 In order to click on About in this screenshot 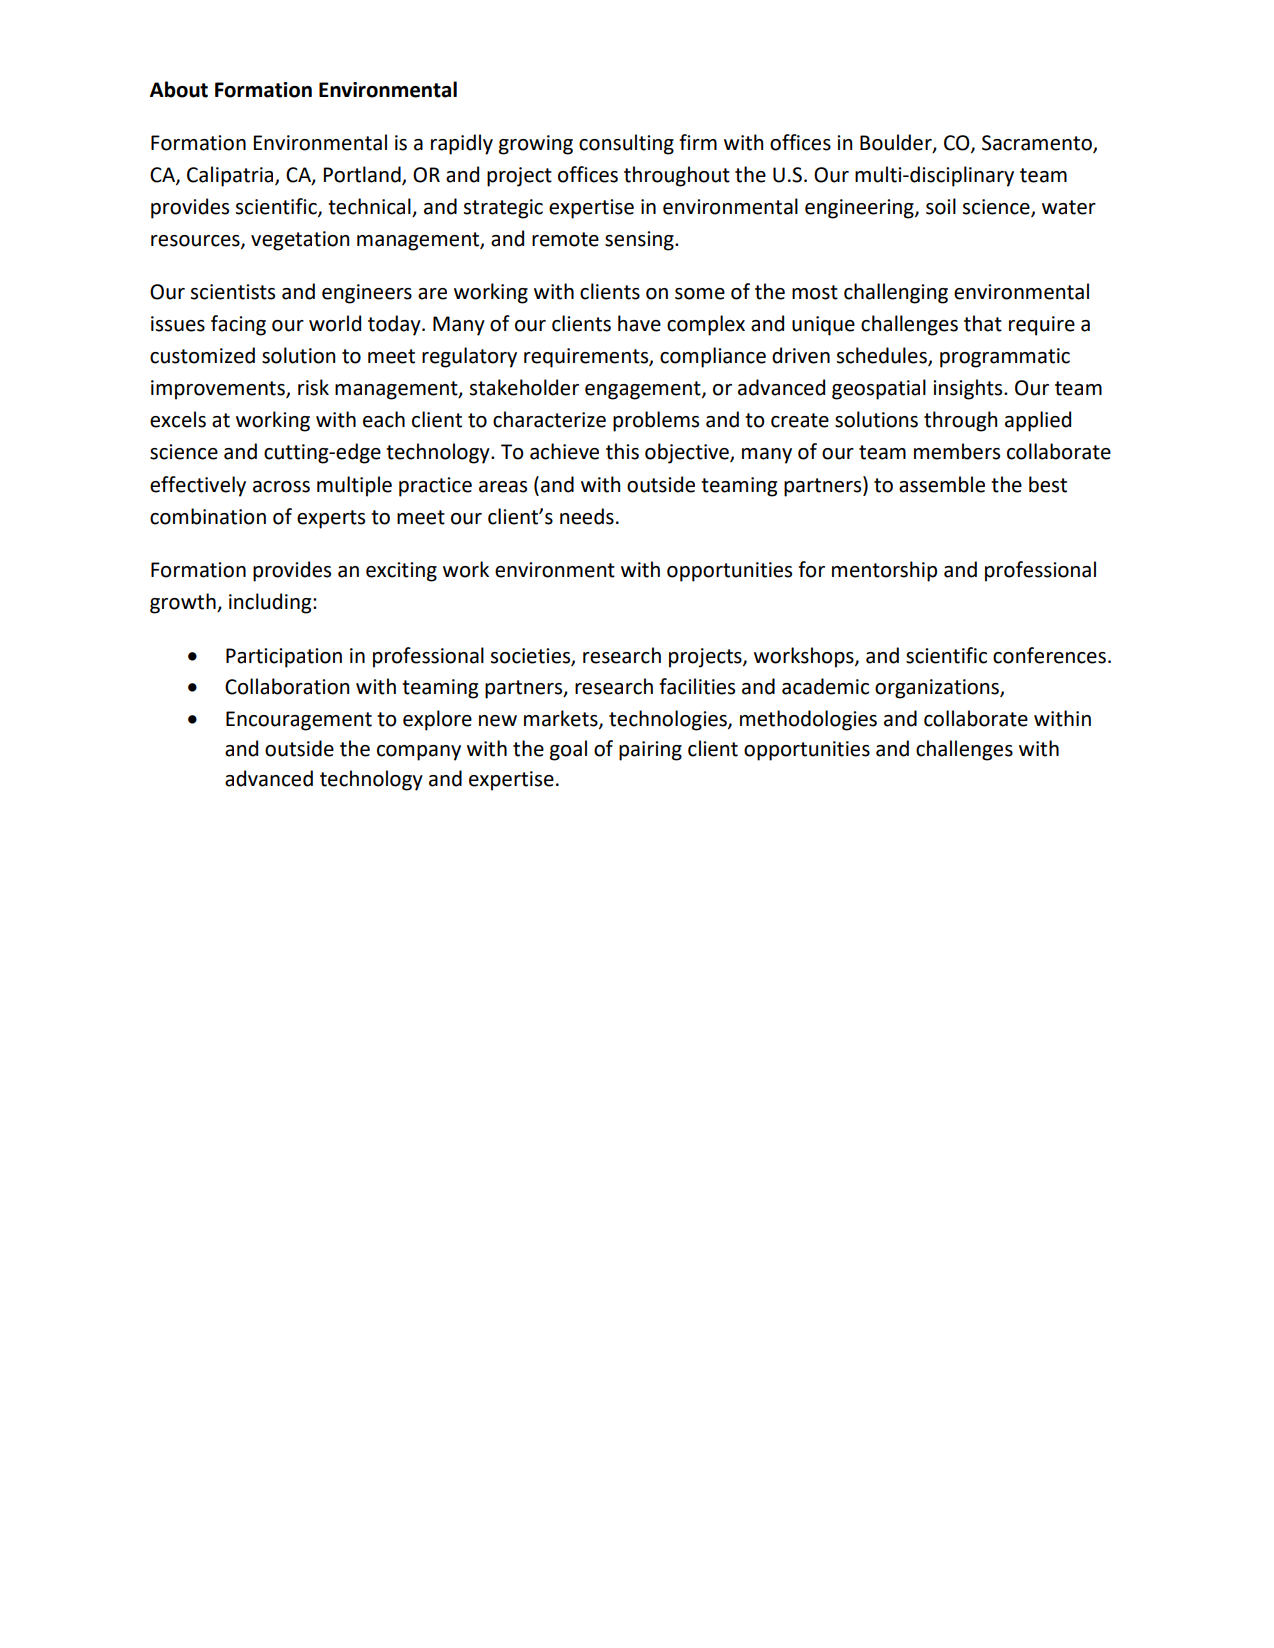, I will do `click(179, 89)`.
